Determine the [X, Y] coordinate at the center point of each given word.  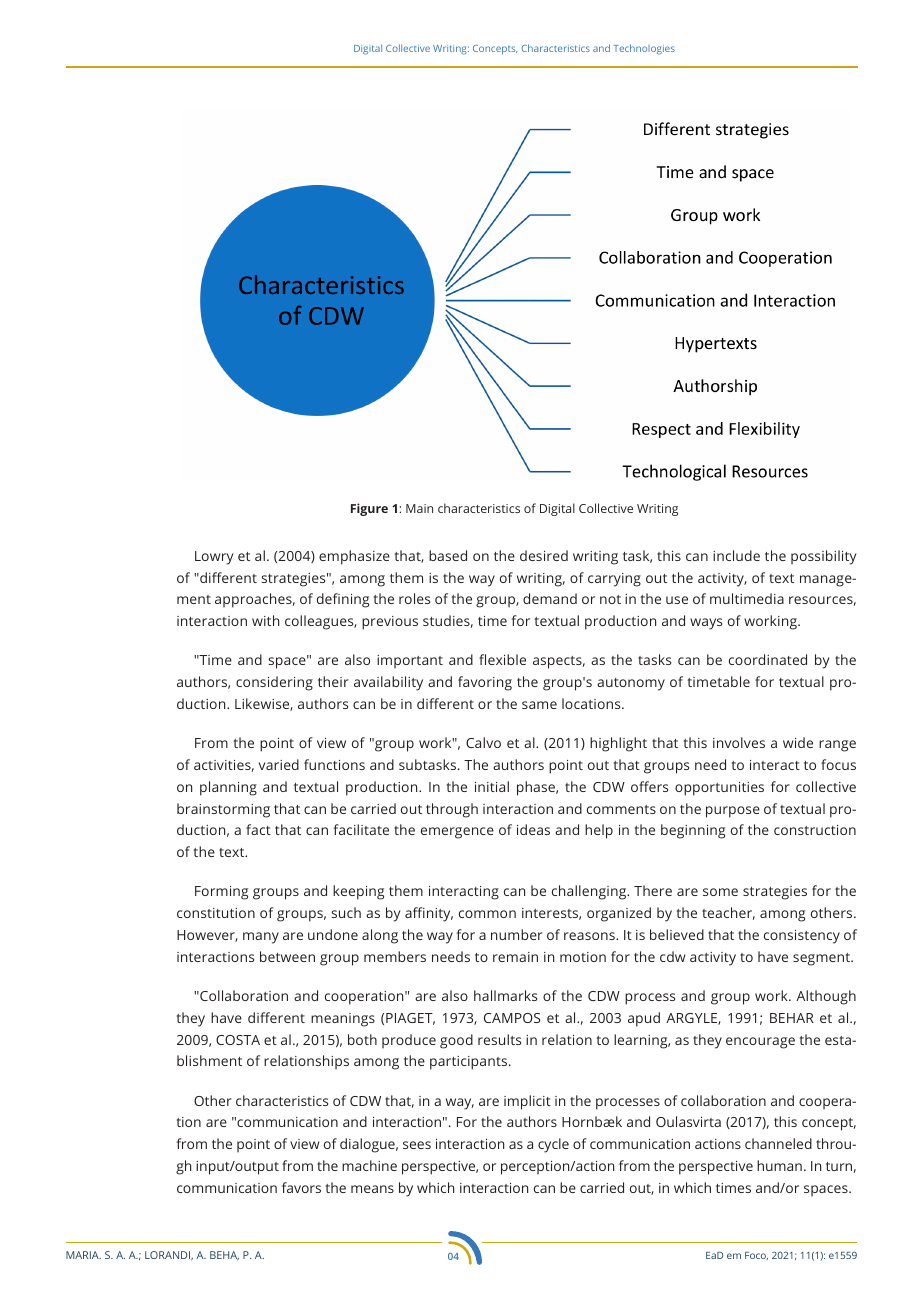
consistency [802, 937]
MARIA [83, 1255]
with [265, 620]
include [736, 555]
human [779, 1165]
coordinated [768, 659]
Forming [221, 893]
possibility [823, 557]
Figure [369, 509]
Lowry [214, 558]
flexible [502, 659]
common [487, 914]
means [372, 1189]
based [448, 555]
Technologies [644, 49]
